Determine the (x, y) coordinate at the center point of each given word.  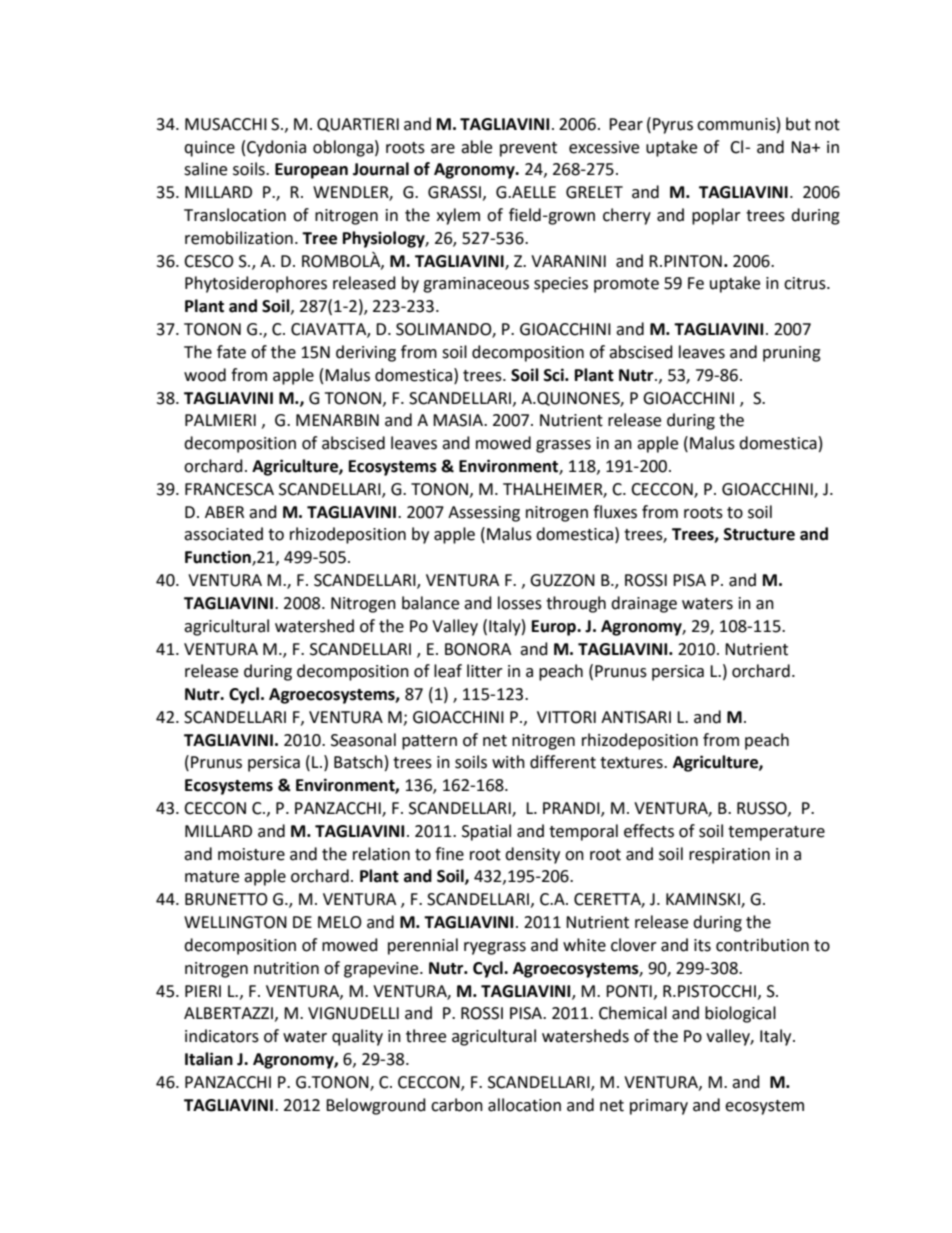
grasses (563, 446)
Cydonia (276, 148)
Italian (209, 1059)
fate (231, 352)
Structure (759, 534)
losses (520, 603)
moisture (251, 854)
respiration (729, 856)
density (532, 855)
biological (740, 1014)
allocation (524, 1105)
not (827, 125)
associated (223, 534)
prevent (528, 149)
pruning (792, 354)
